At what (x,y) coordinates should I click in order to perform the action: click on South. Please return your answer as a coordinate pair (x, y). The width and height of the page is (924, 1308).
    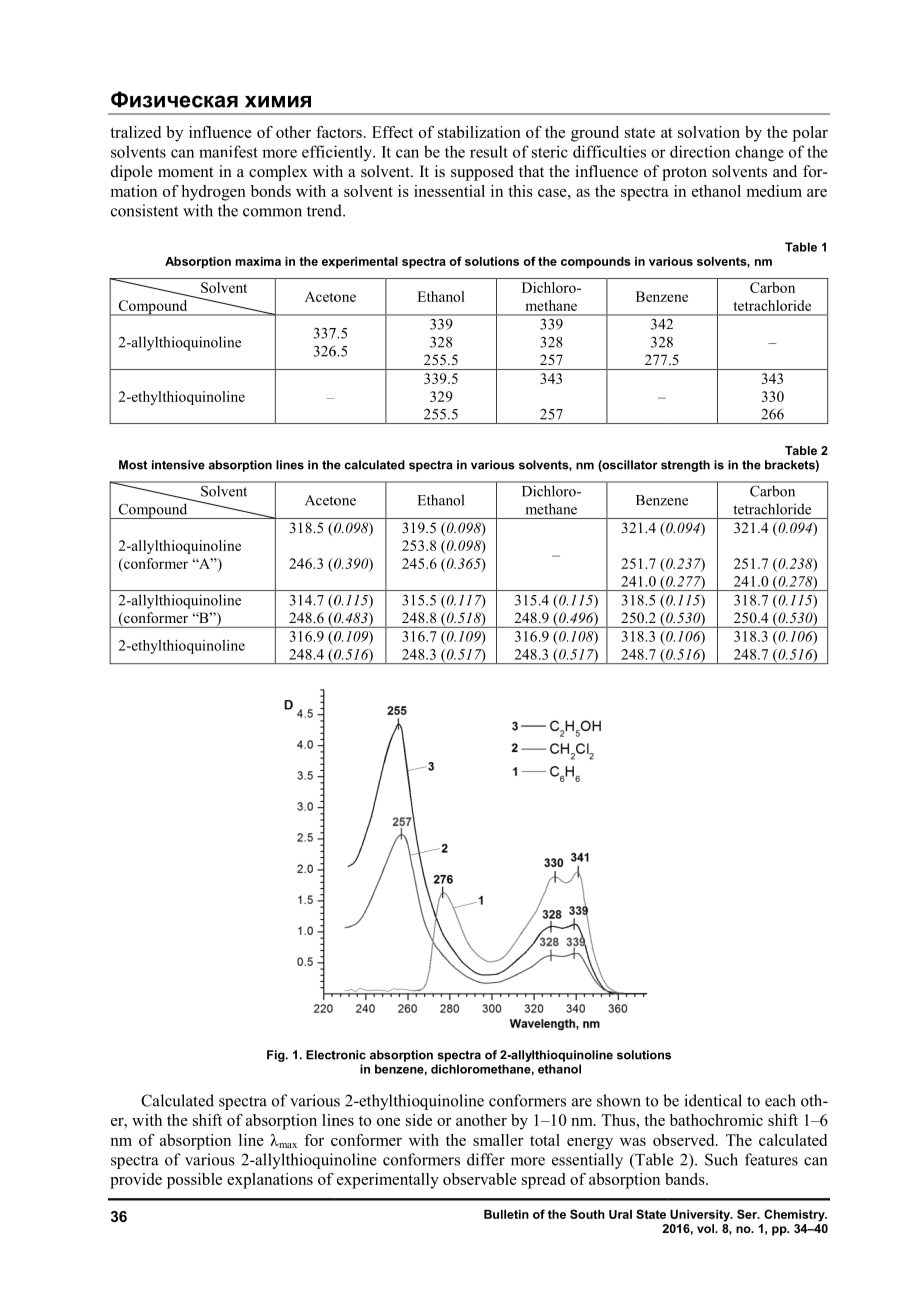
    Looking at the image, I should click on (587, 1214).
